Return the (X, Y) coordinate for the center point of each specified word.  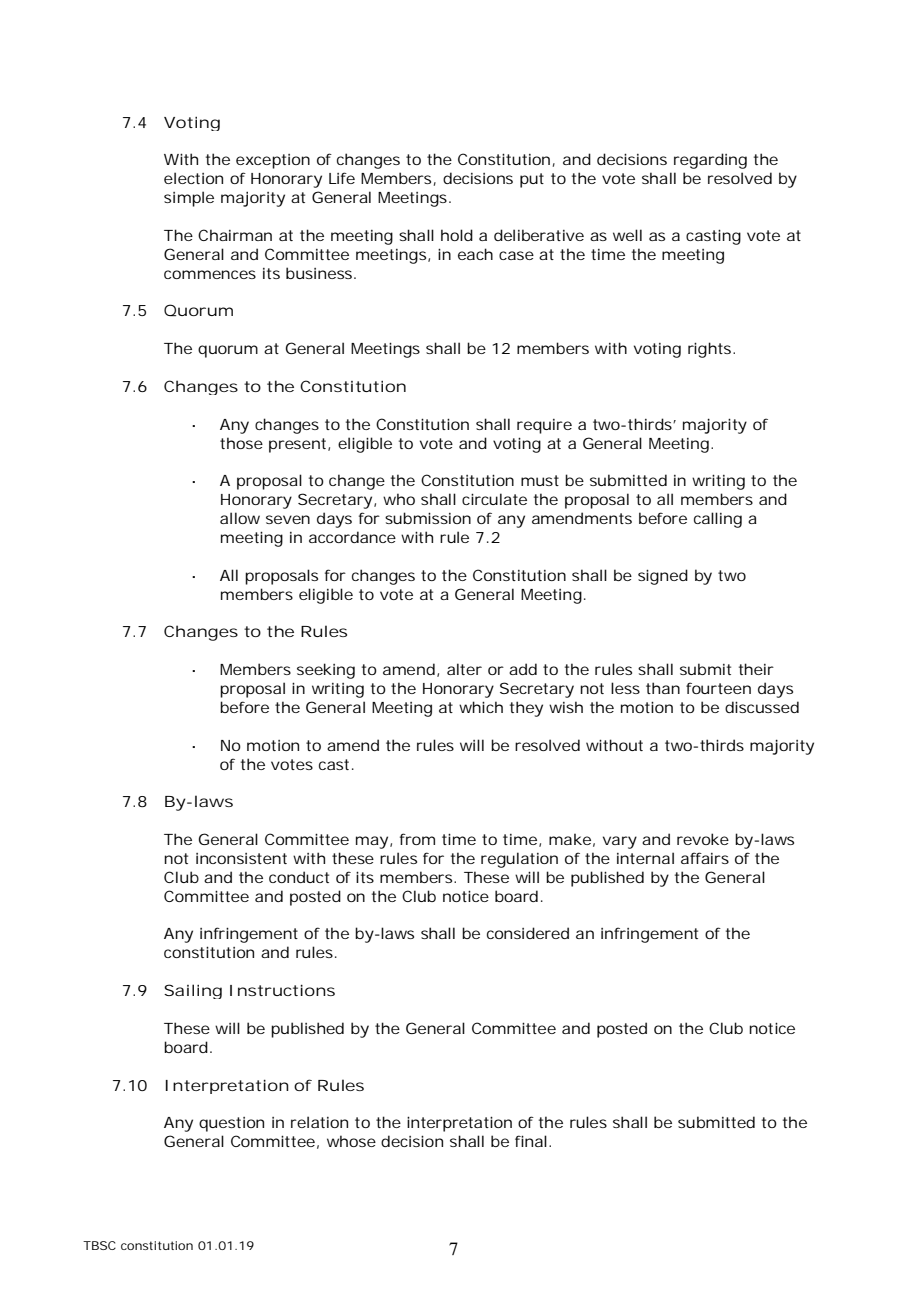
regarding (710, 161)
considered (528, 933)
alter (464, 669)
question (231, 1124)
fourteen (718, 688)
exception (273, 161)
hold (457, 235)
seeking (326, 671)
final (531, 1141)
